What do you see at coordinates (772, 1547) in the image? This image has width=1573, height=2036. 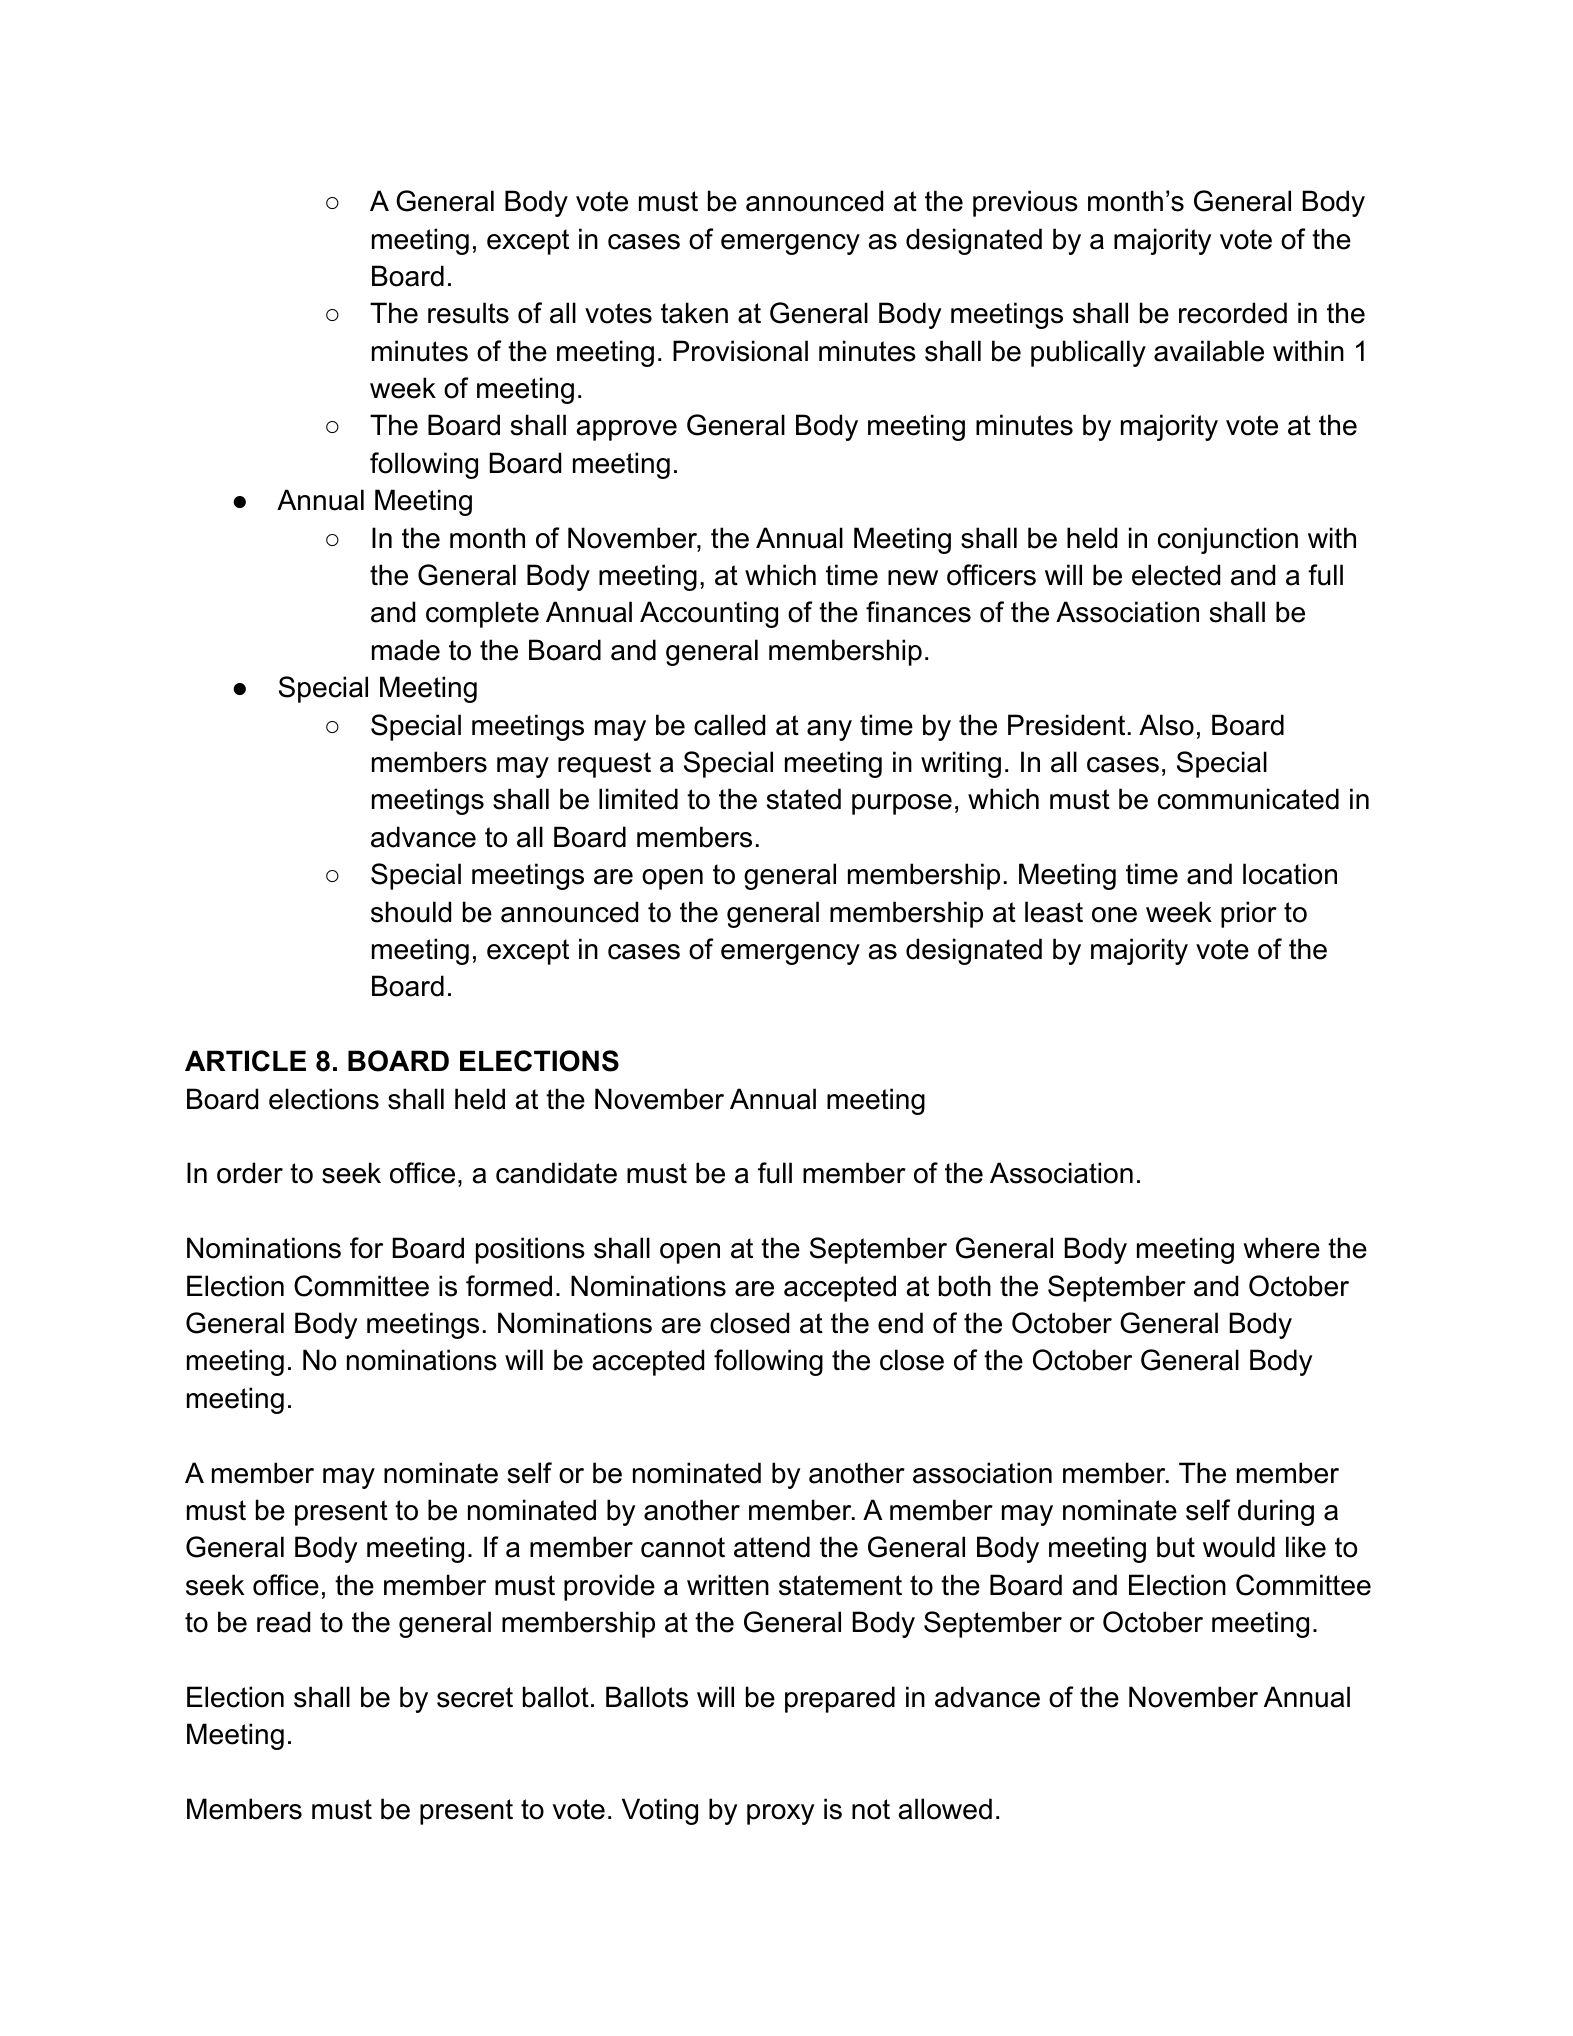 I see `attend` at bounding box center [772, 1547].
